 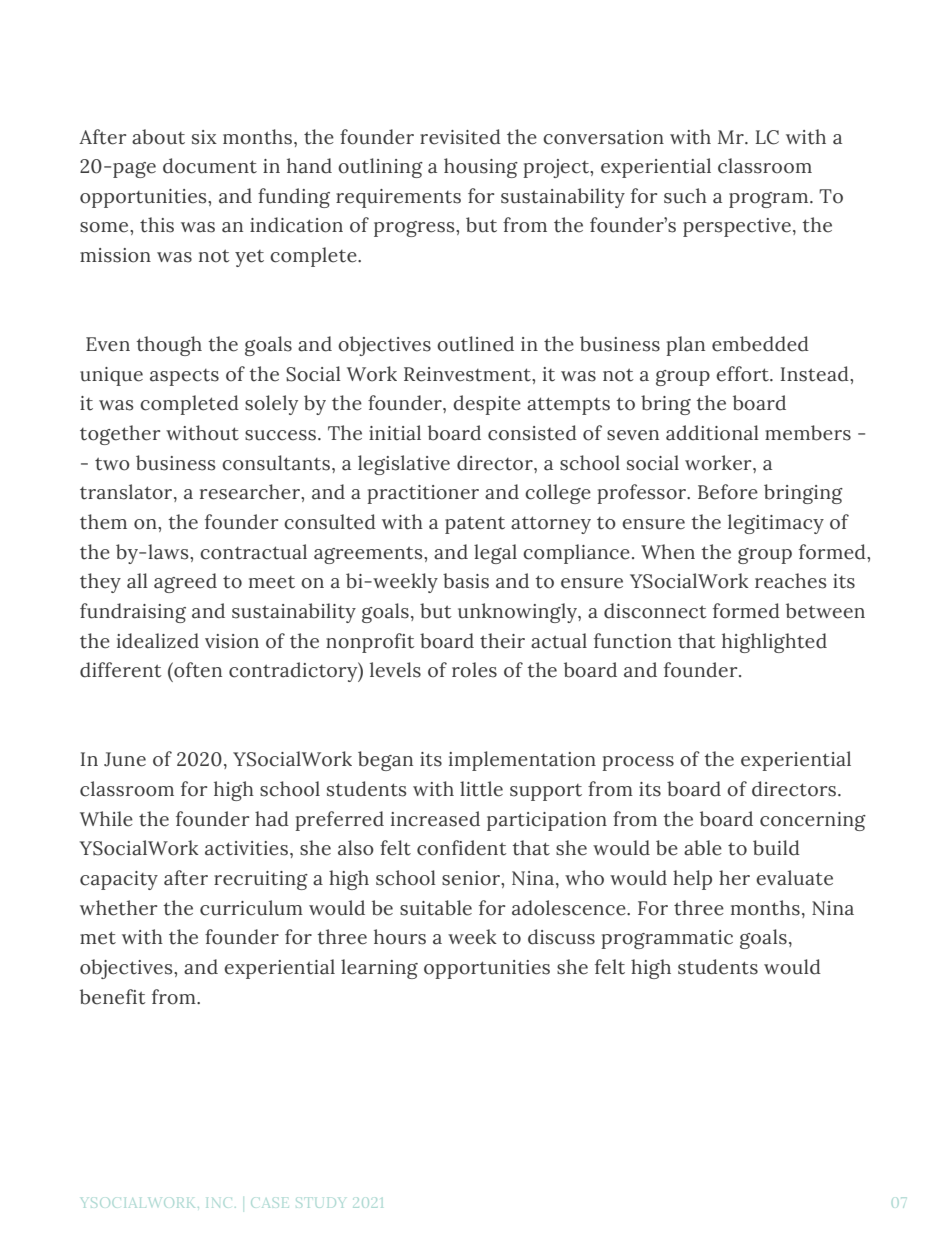 I want to click on such, so click(x=685, y=196).
